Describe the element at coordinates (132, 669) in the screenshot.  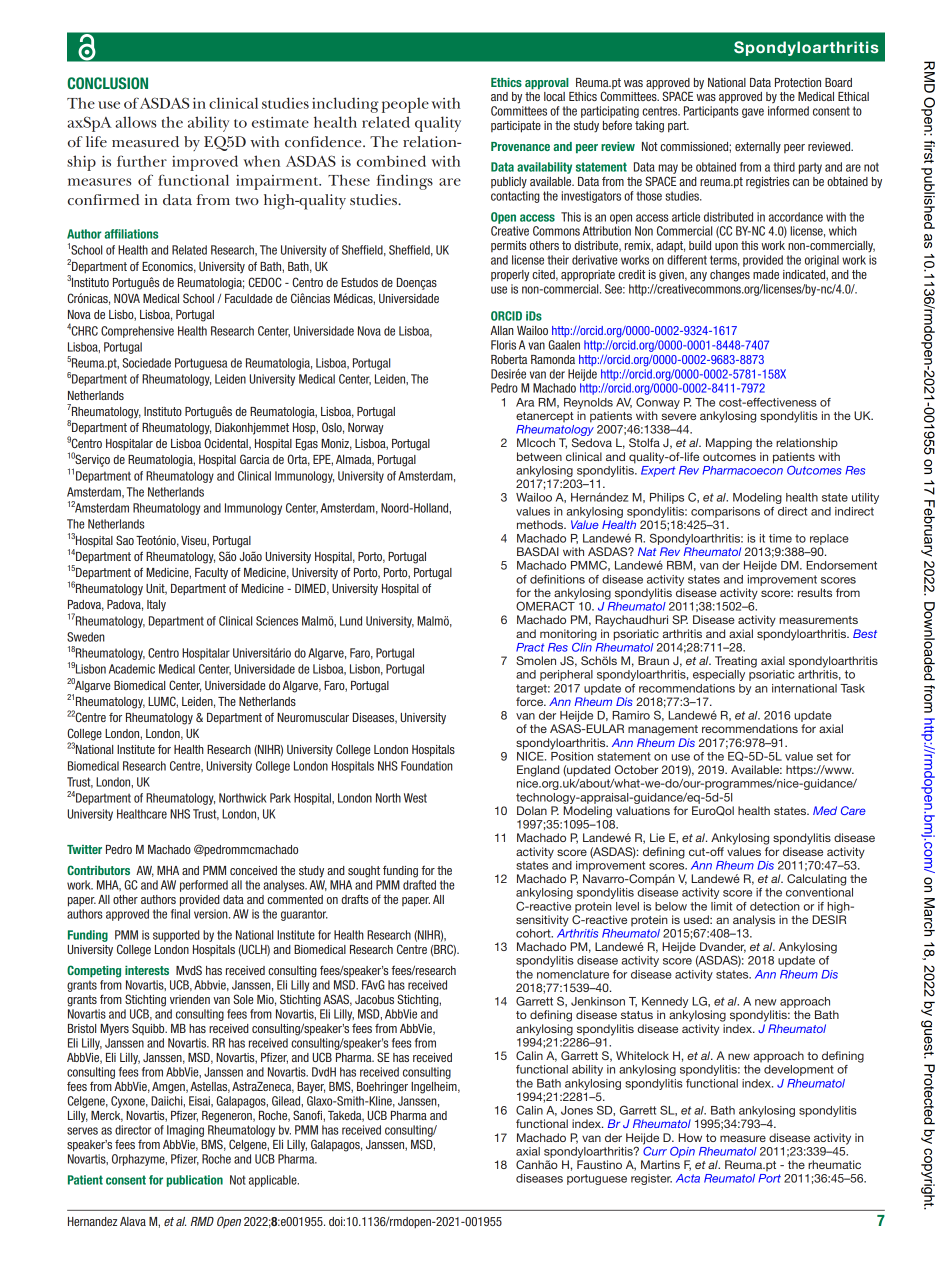
I see `Academic` at that location.
